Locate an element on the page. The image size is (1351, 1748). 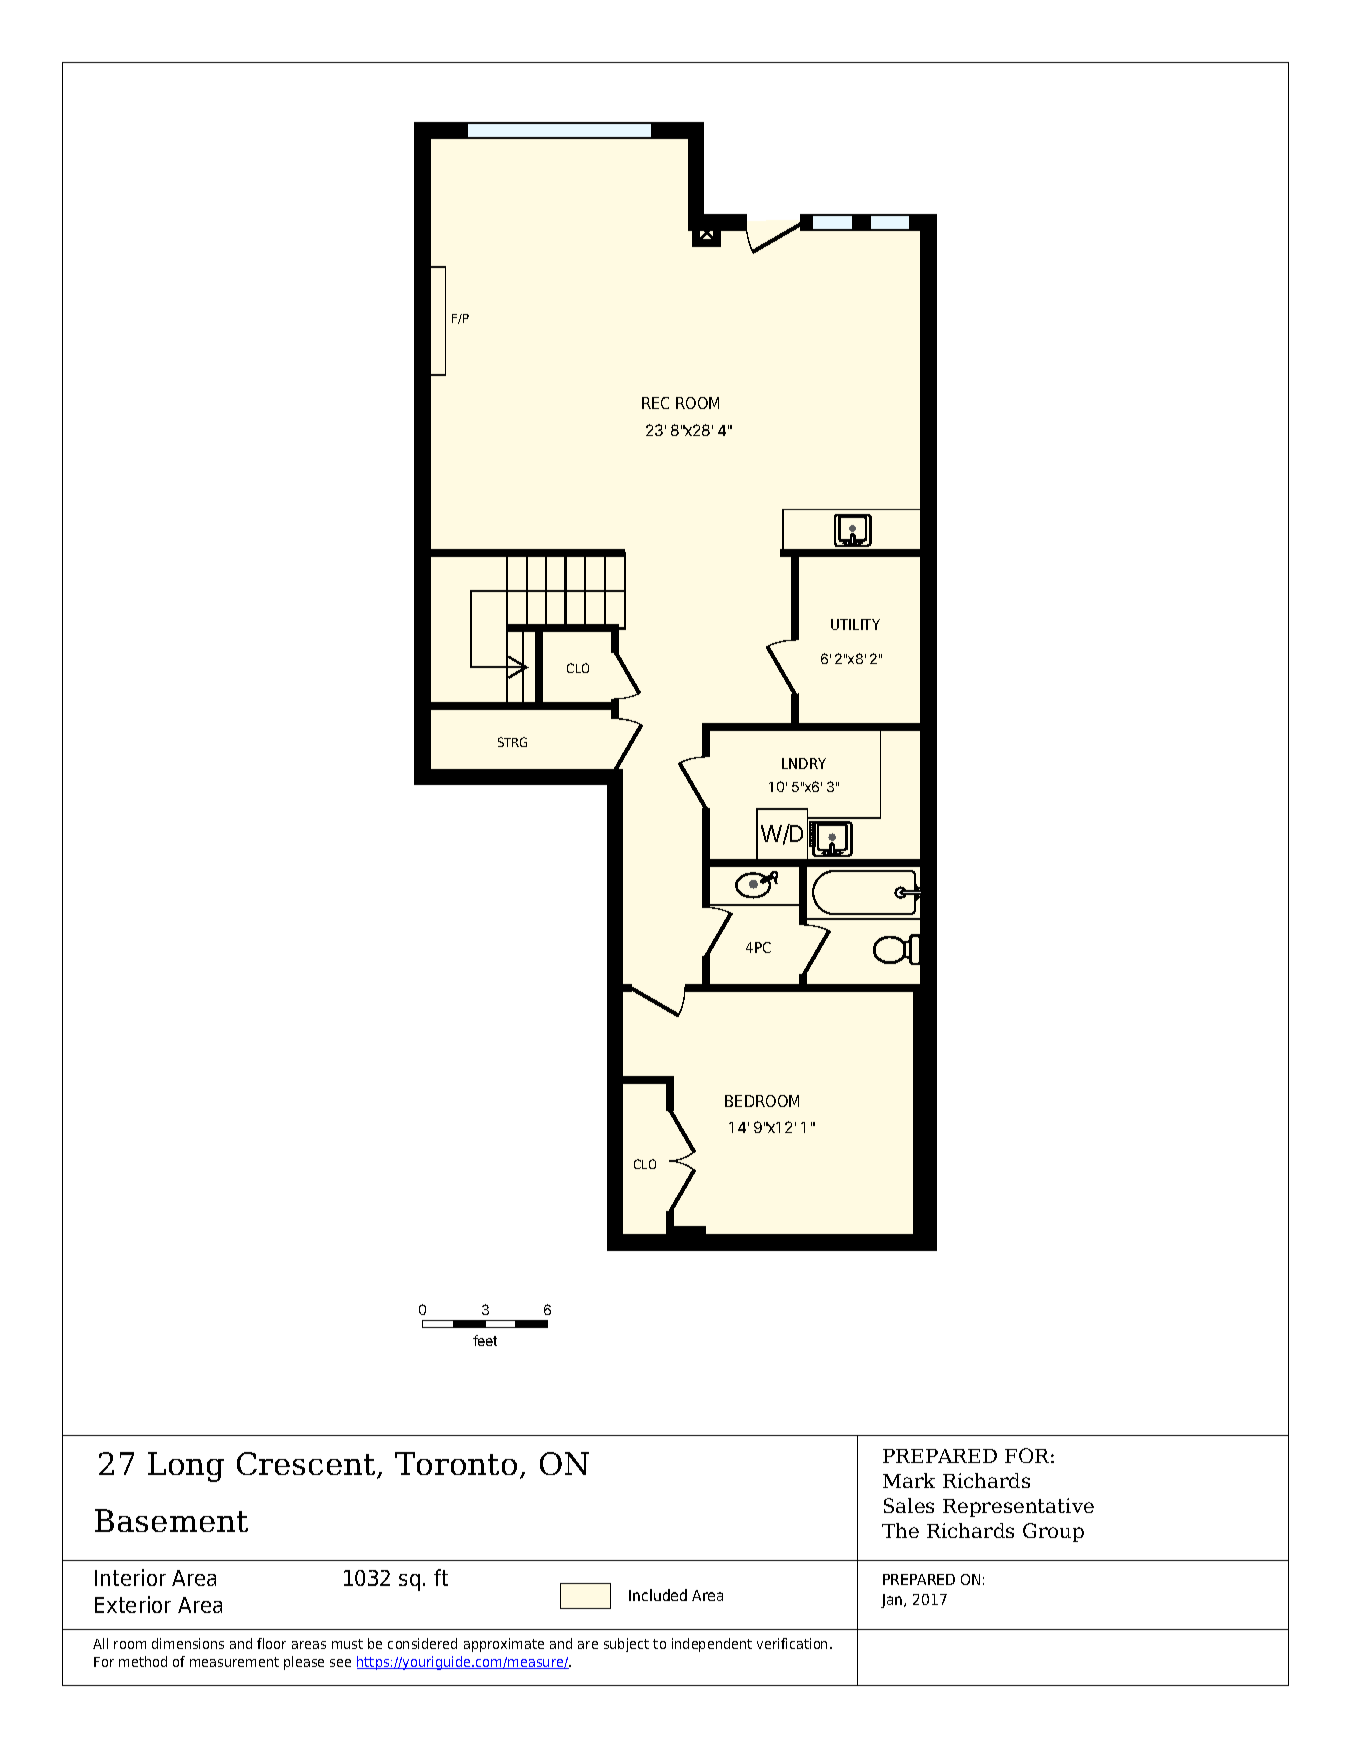
UTILITY is located at coordinates (855, 624).
